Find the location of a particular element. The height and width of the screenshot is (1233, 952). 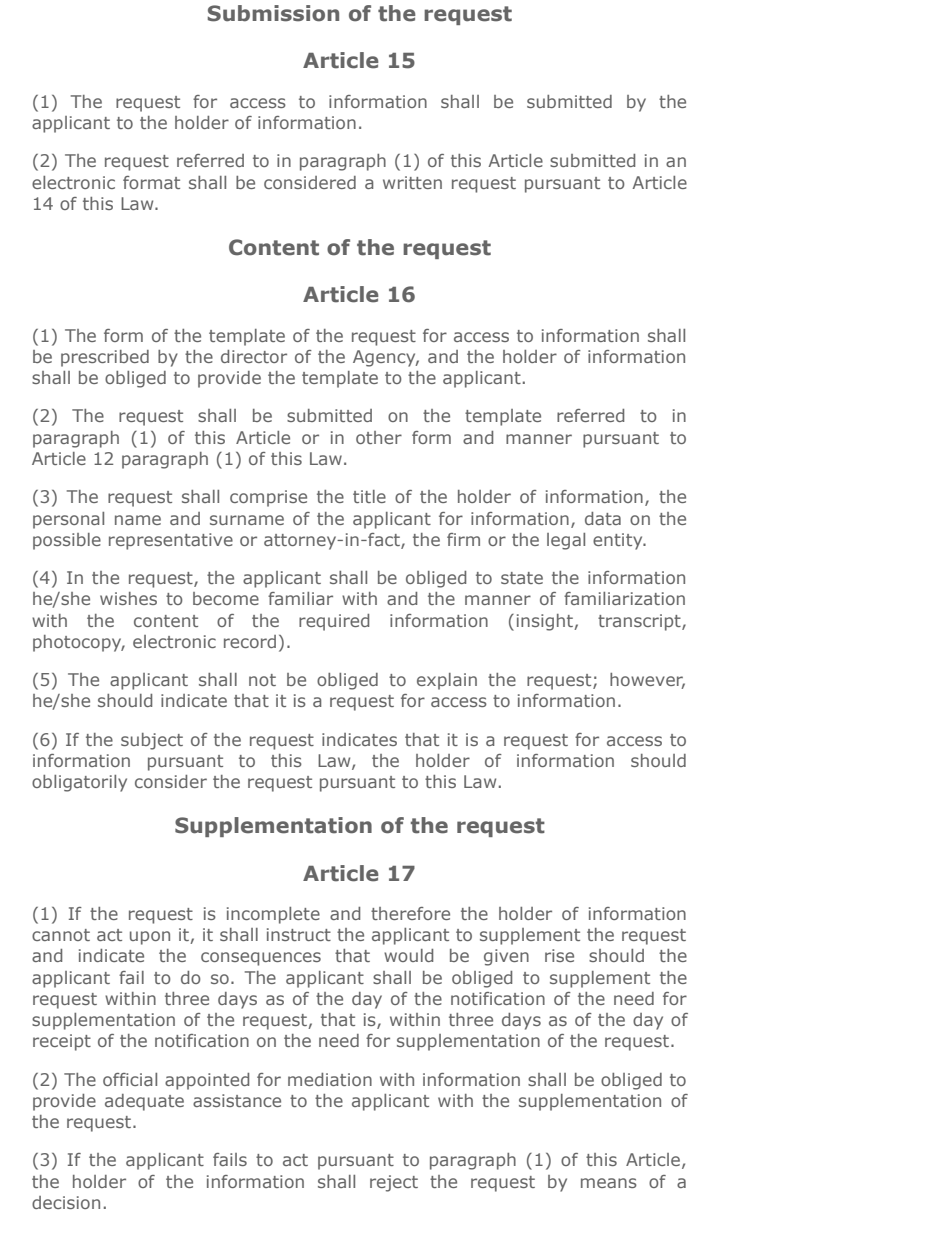

other is located at coordinates (379, 437).
